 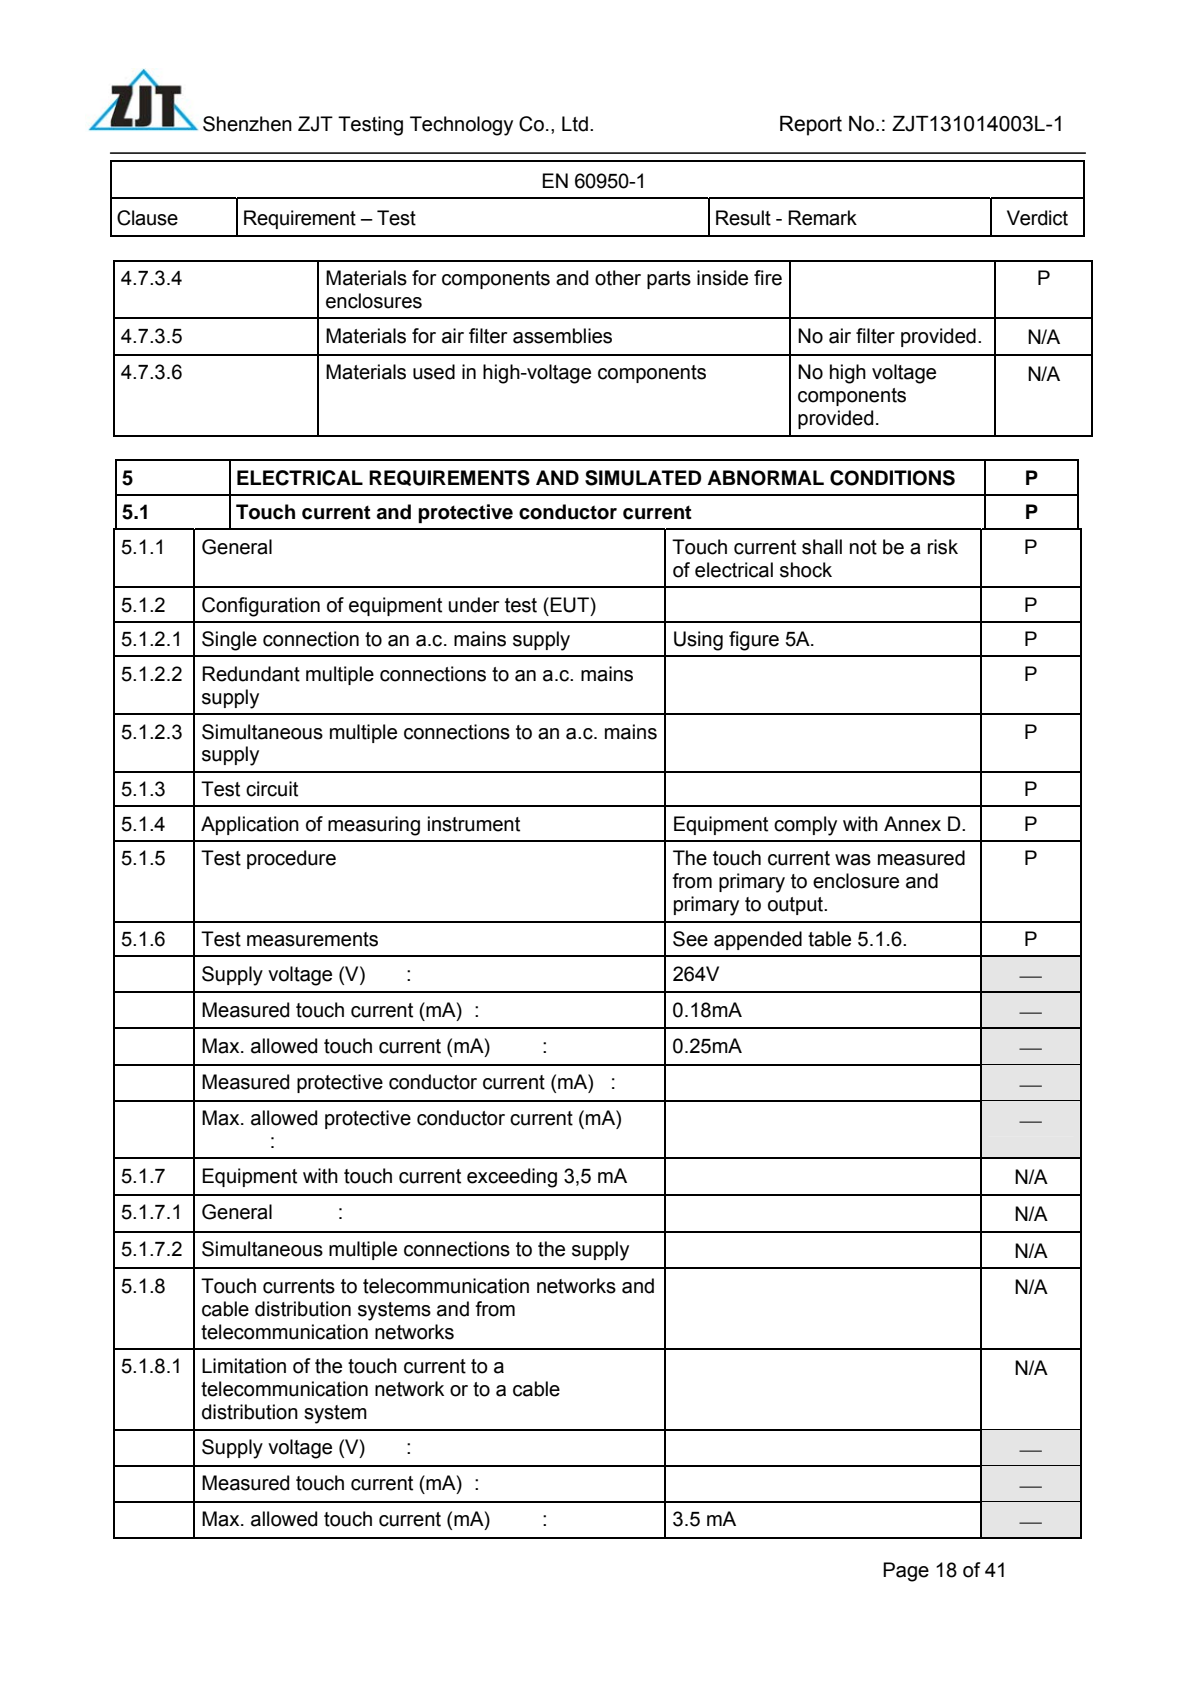 What do you see at coordinates (1037, 218) in the image?
I see `Verdict` at bounding box center [1037, 218].
